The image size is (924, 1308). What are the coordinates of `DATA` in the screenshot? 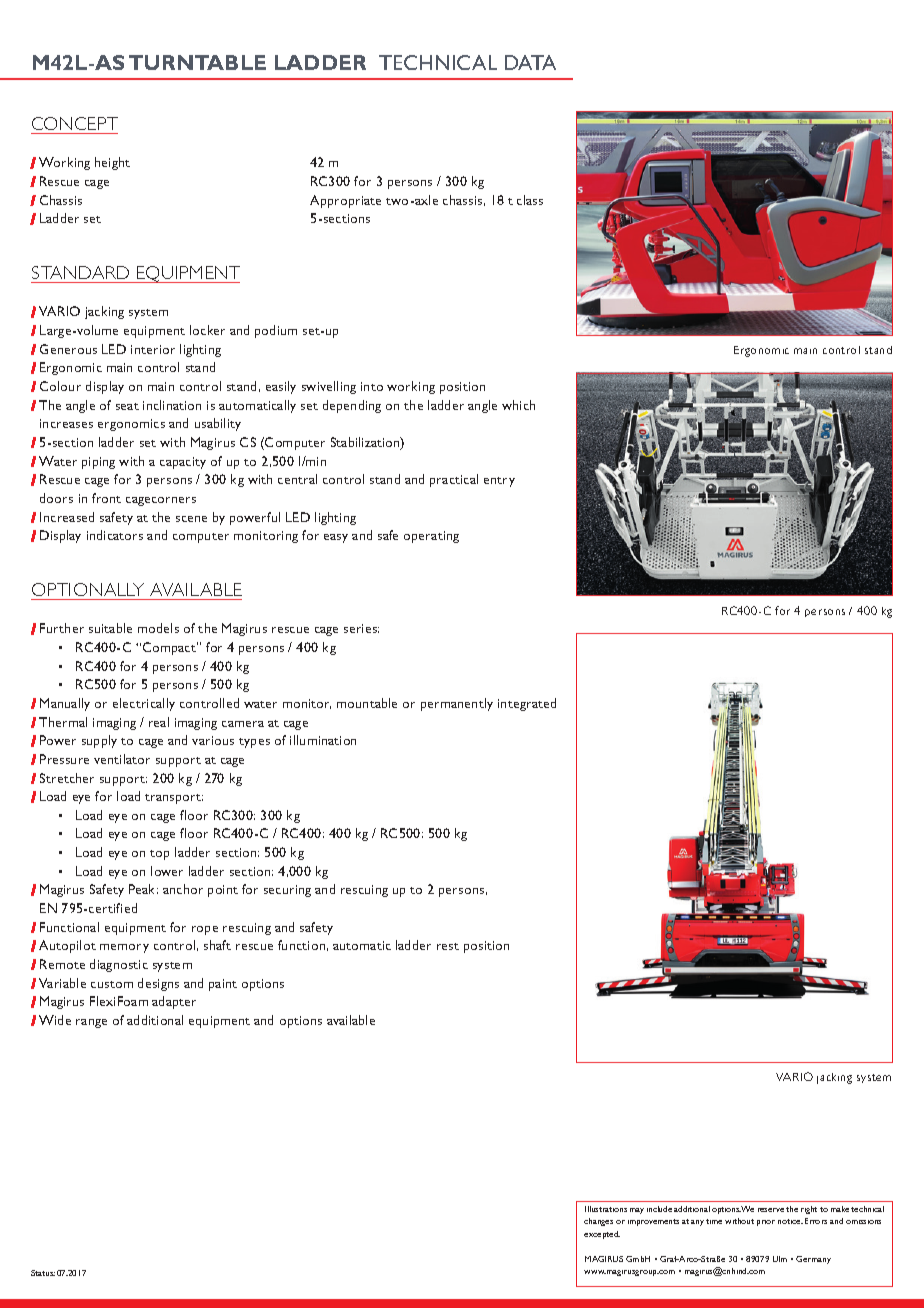 It's located at (530, 62).
